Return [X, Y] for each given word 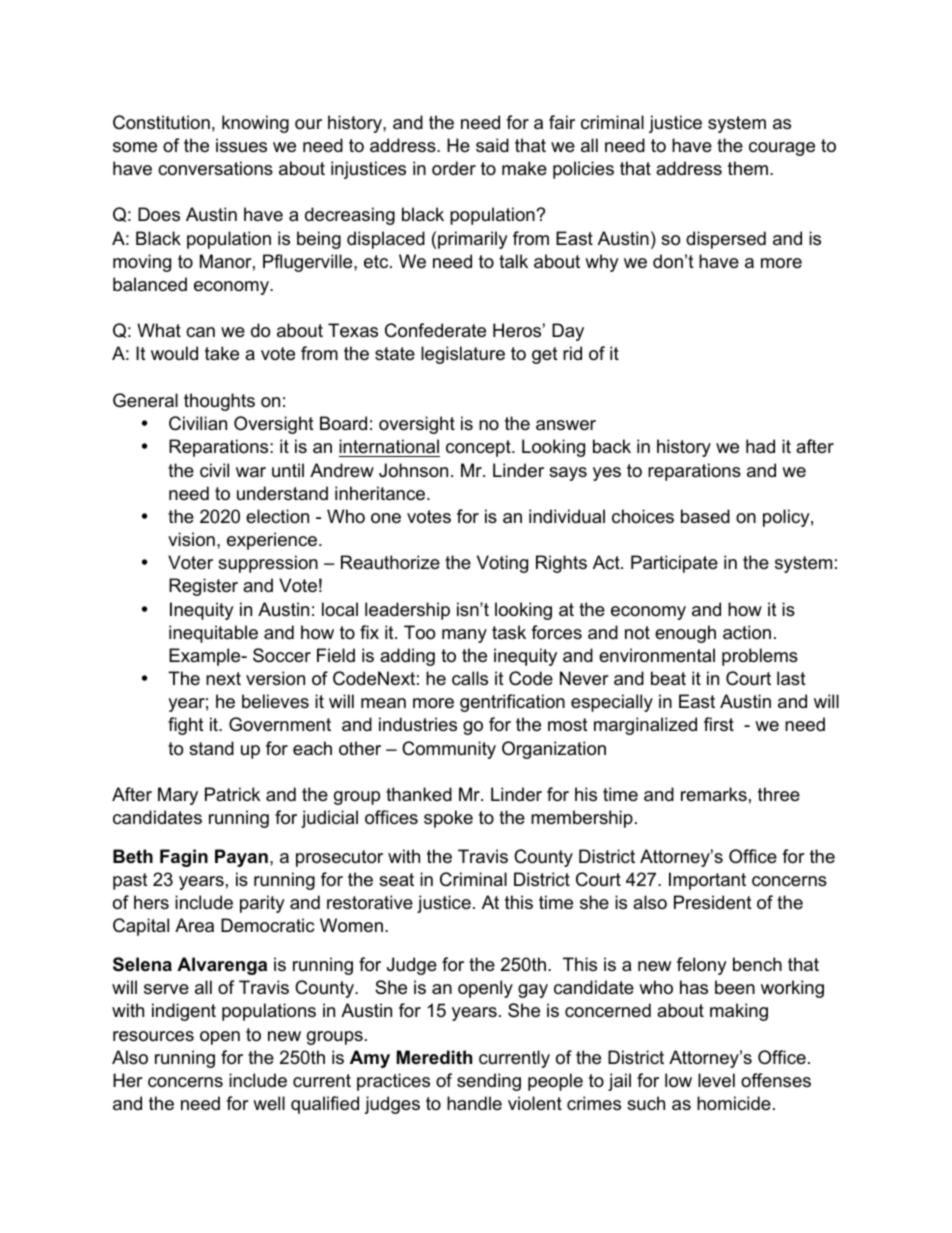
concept [479, 448]
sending [489, 1082]
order [454, 168]
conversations [215, 168]
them [748, 168]
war [251, 472]
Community [449, 750]
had [760, 446]
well [269, 1103]
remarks [714, 794]
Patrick [232, 794]
